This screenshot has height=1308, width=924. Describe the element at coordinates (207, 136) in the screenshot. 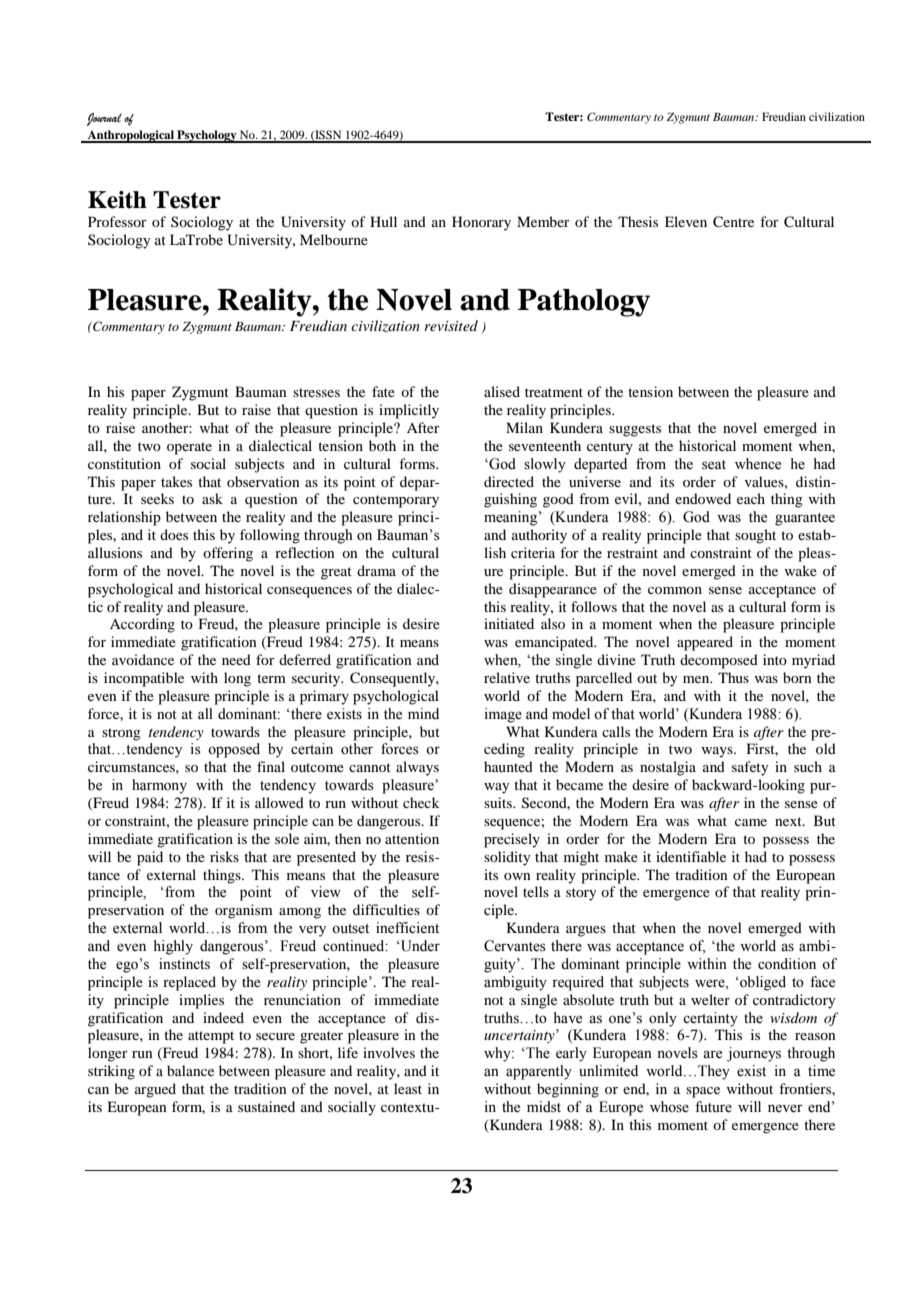

I see `Psychology` at that location.
